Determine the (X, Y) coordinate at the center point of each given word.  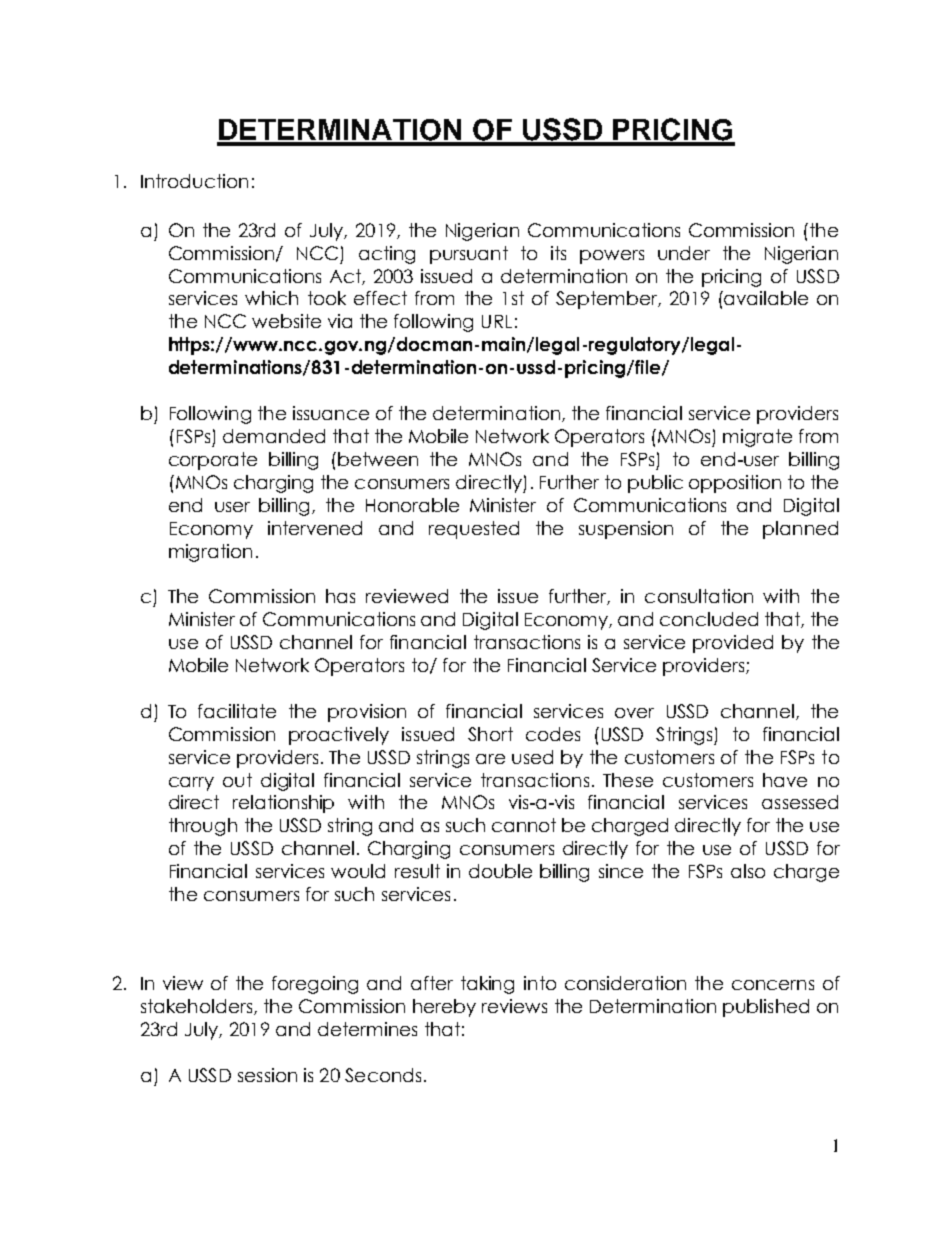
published (766, 1008)
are (490, 759)
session (267, 1075)
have (785, 780)
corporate (213, 461)
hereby (444, 1008)
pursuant (469, 255)
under (684, 253)
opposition (735, 484)
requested (474, 530)
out (237, 780)
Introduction (194, 181)
